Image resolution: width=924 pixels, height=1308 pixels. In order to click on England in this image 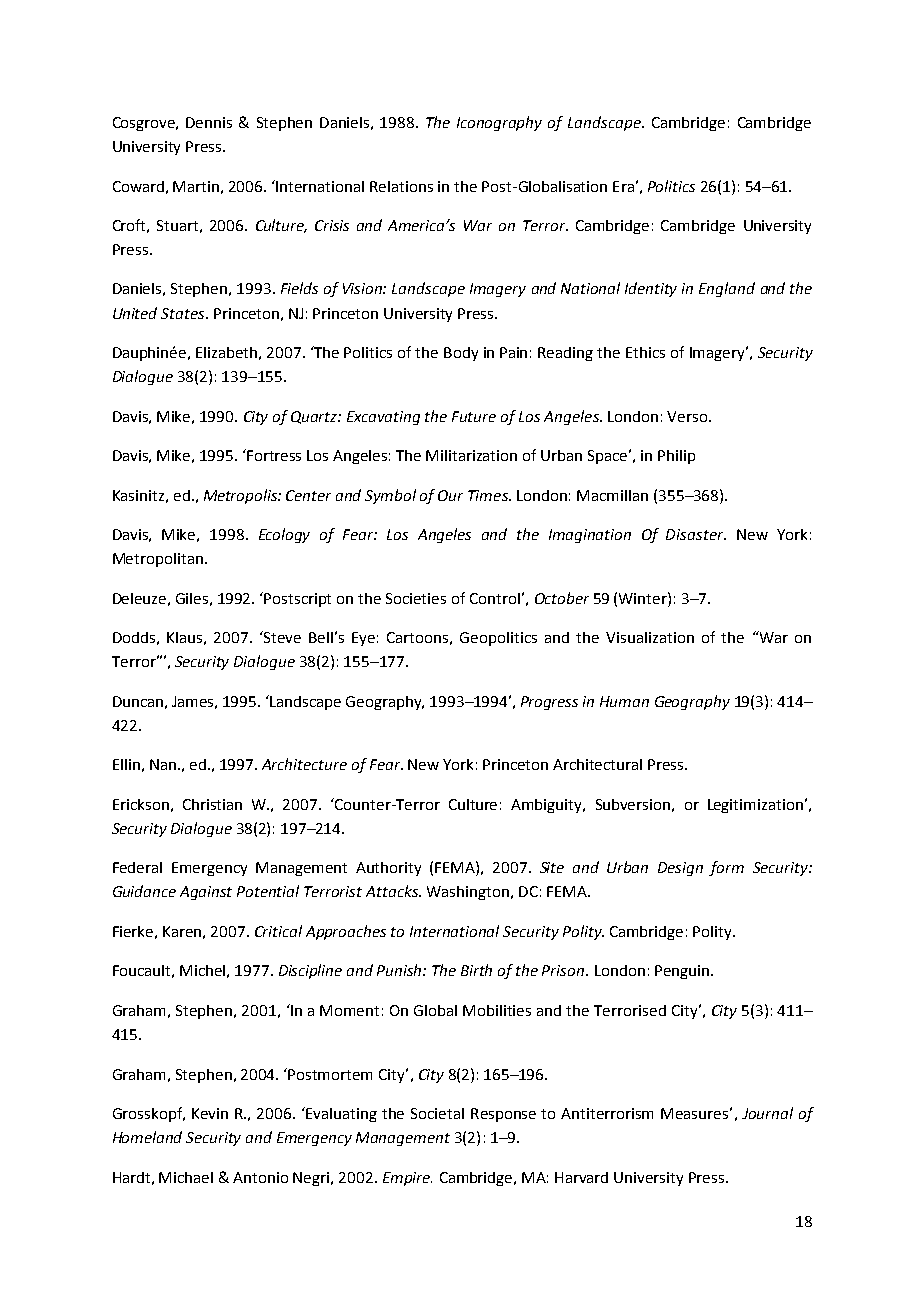, I will do `click(727, 289)`.
